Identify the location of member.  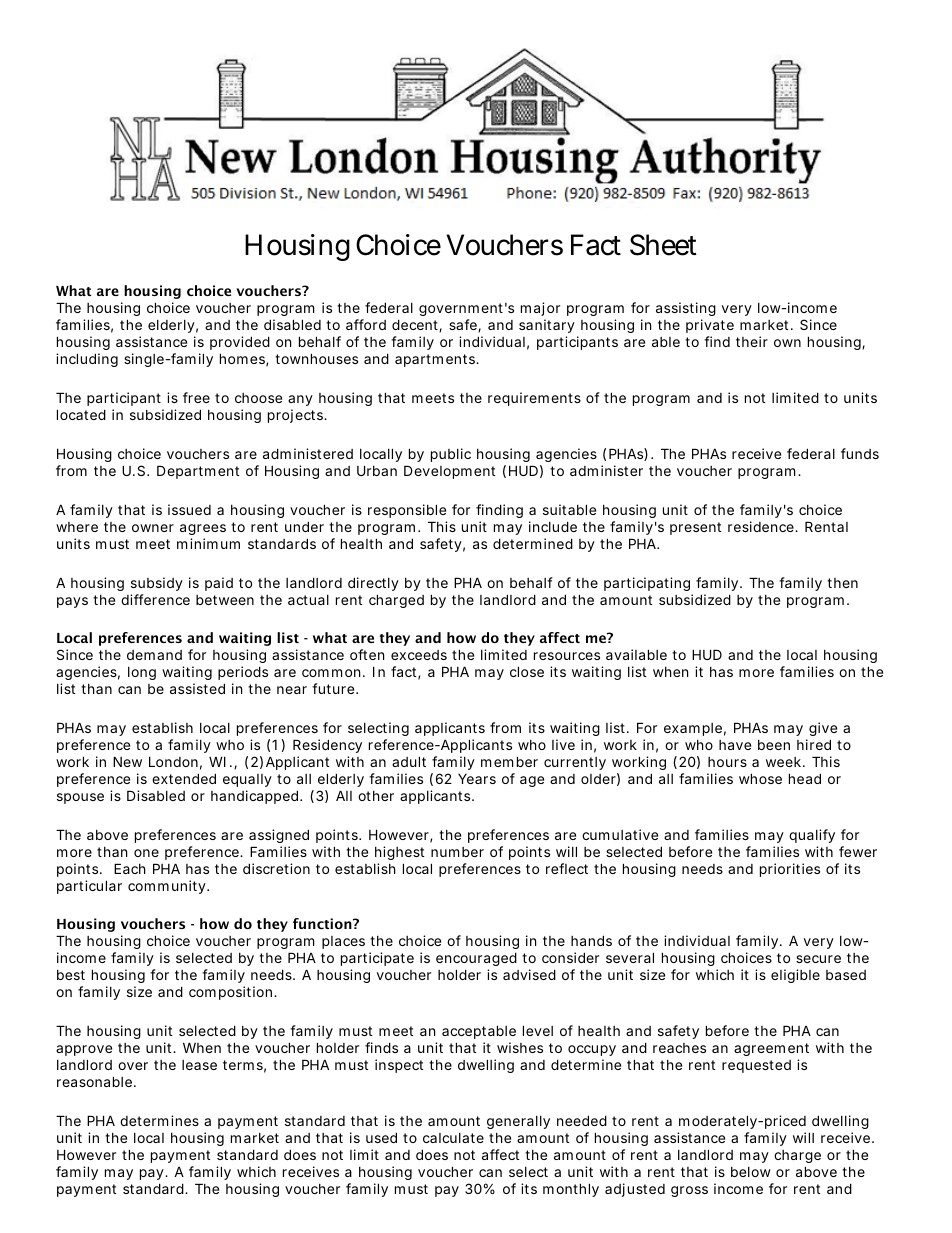
(509, 761).
